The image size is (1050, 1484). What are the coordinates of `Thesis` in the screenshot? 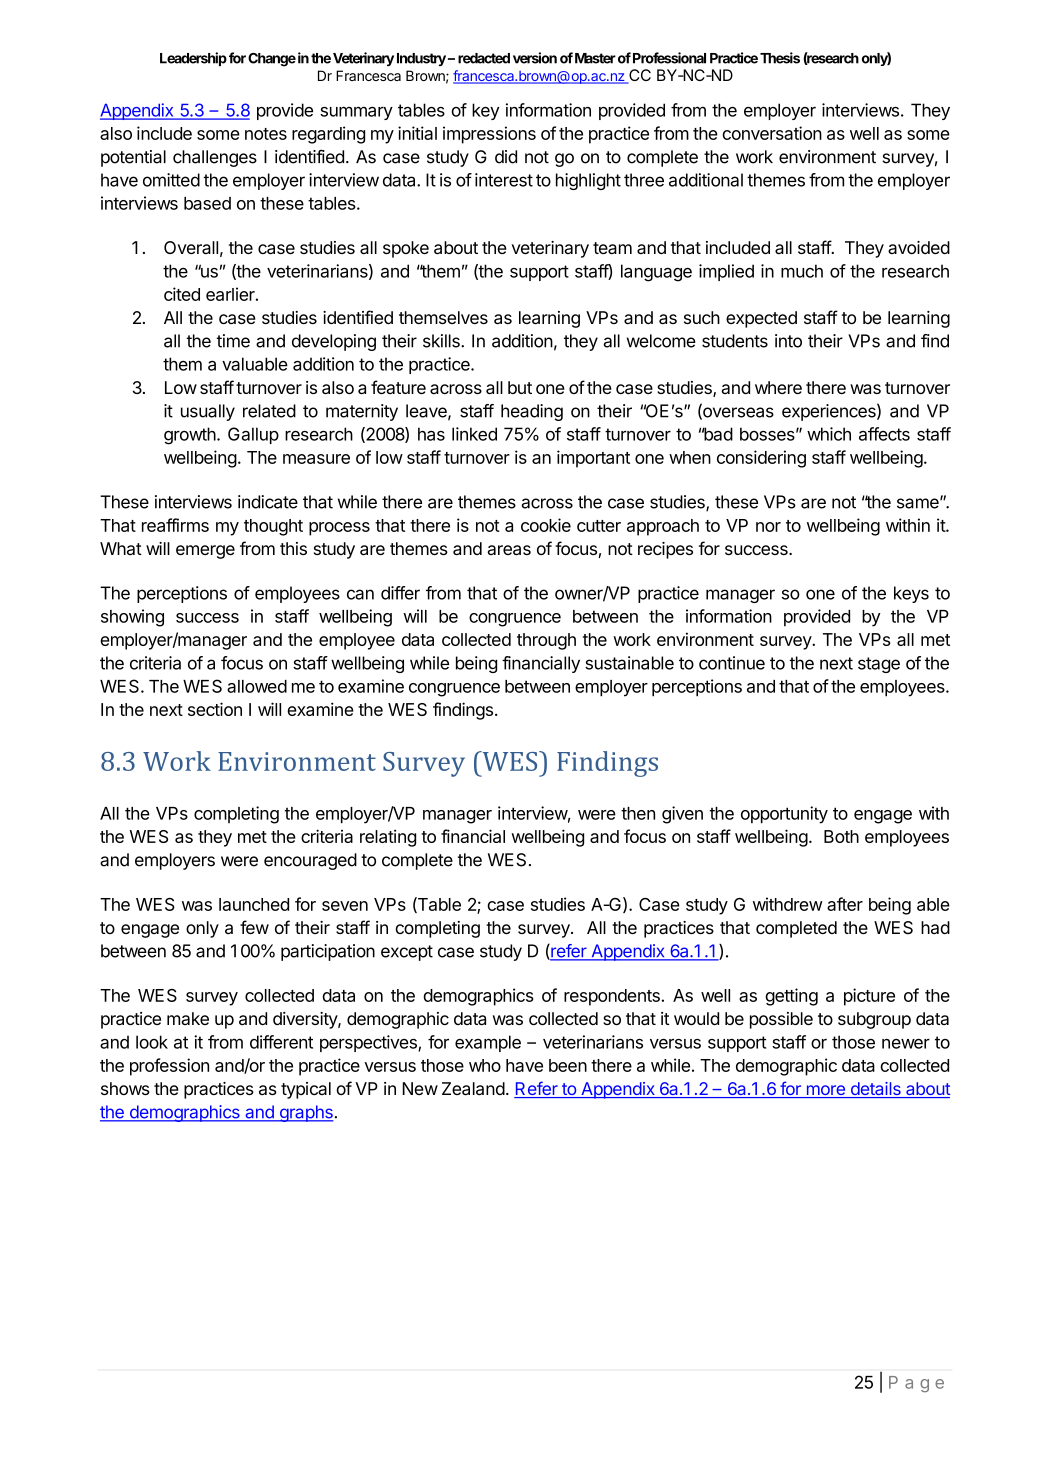 It's located at (780, 58).
